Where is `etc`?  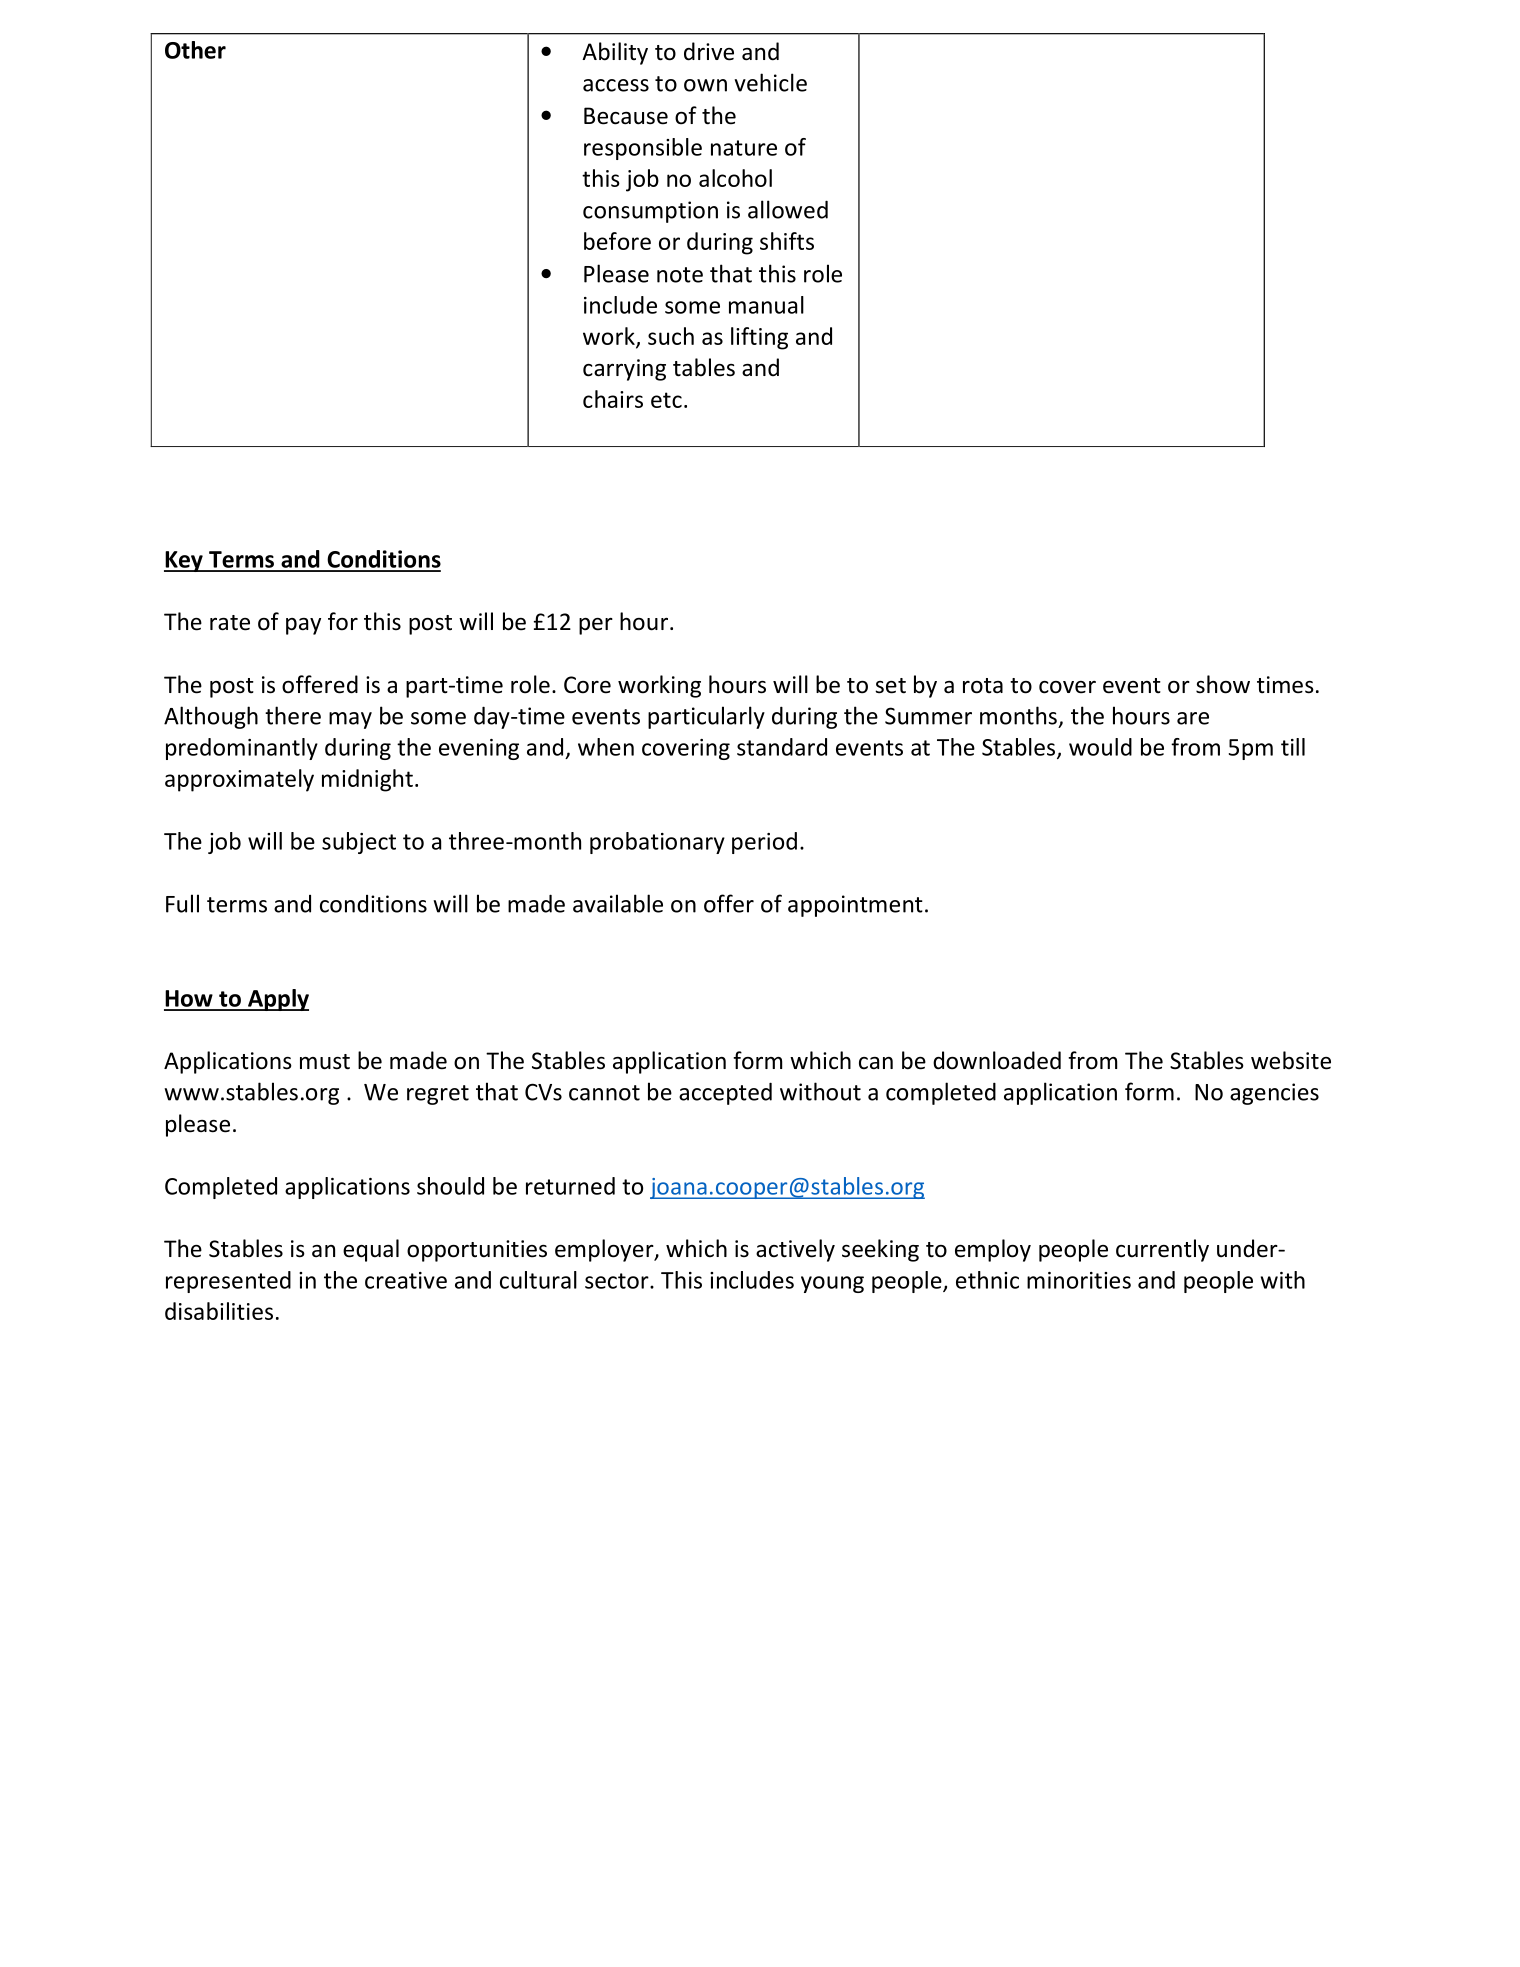 etc is located at coordinates (666, 400).
